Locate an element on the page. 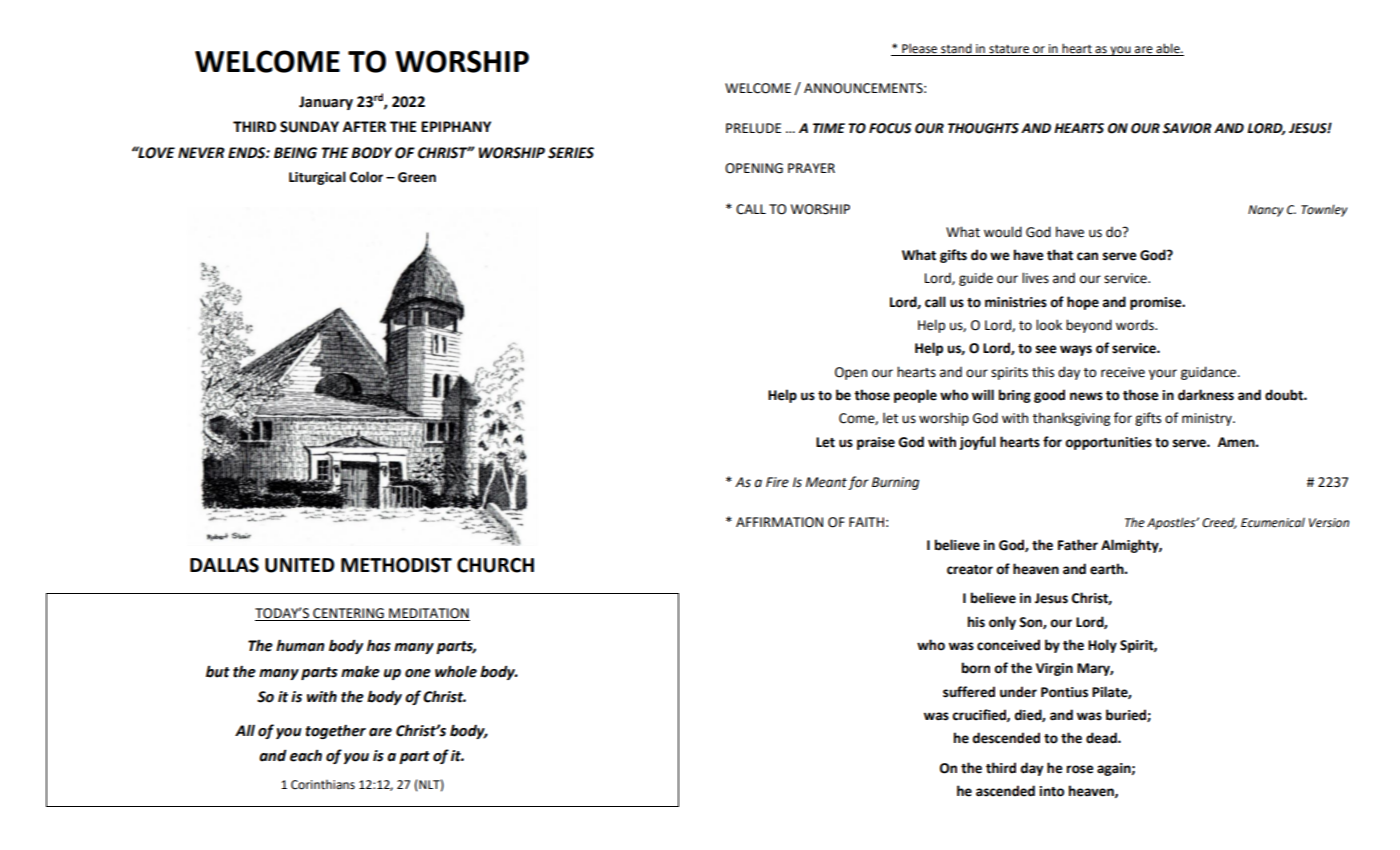  ascended is located at coordinates (1005, 791).
